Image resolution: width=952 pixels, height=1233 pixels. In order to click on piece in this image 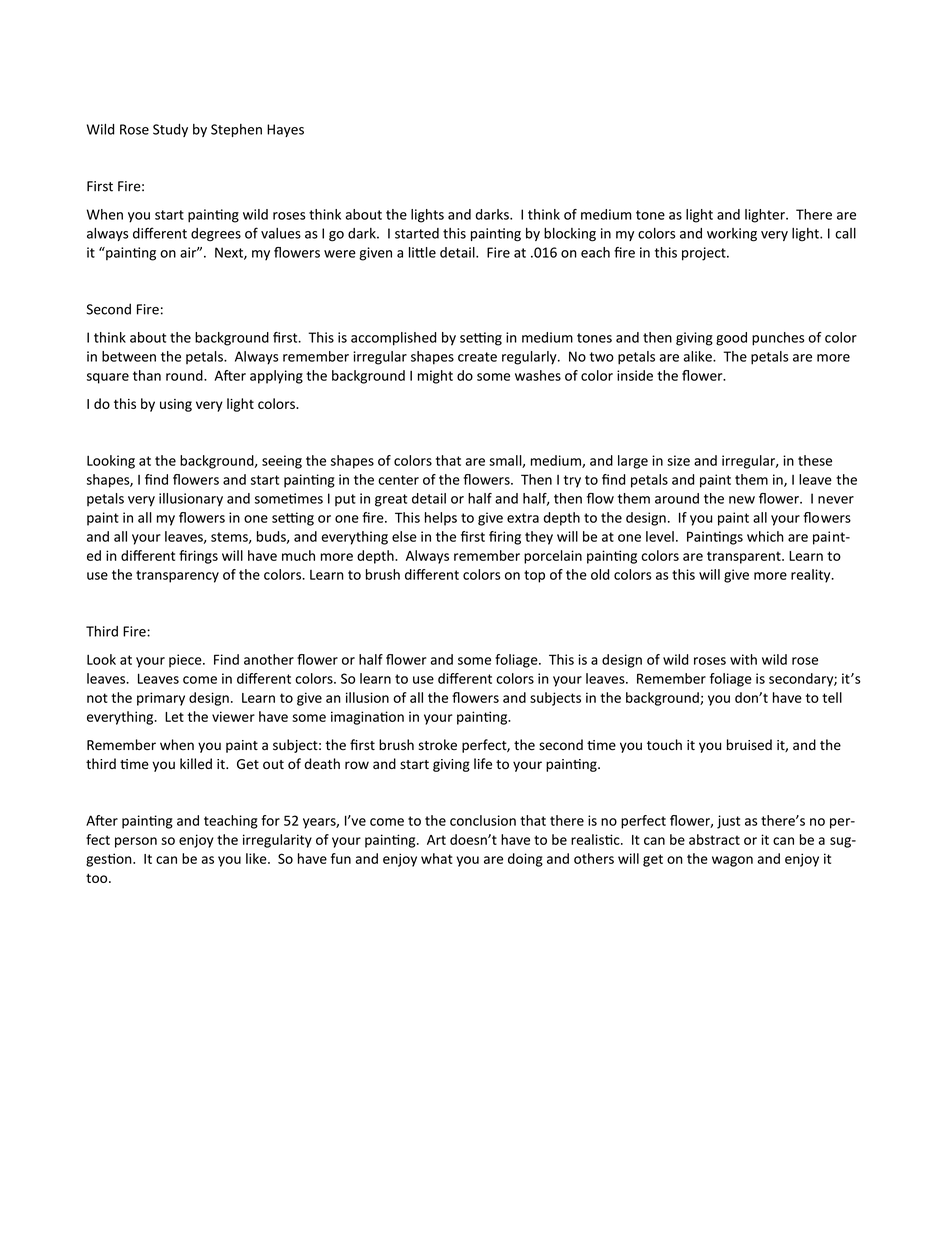, I will do `click(186, 661)`.
